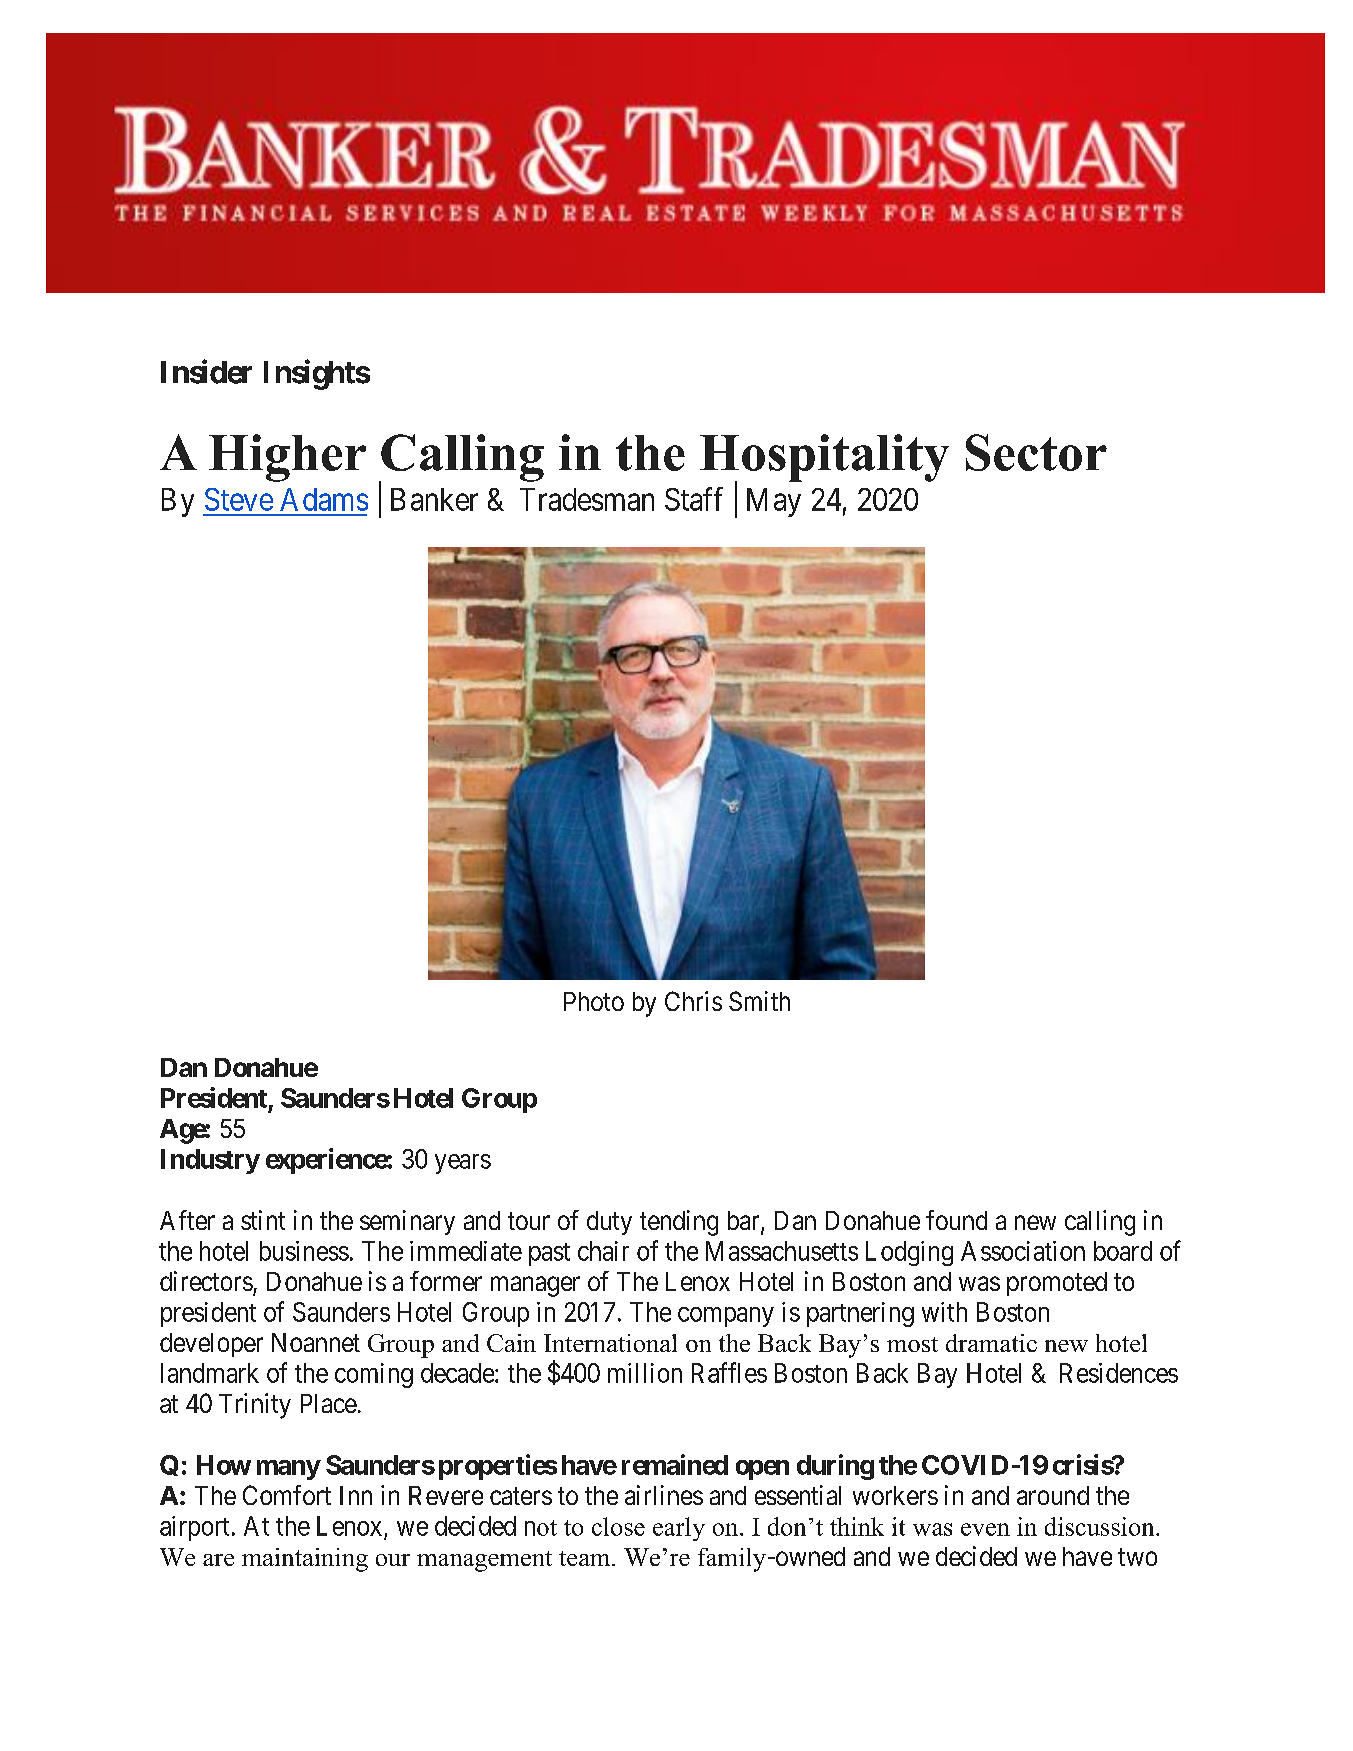 This screenshot has width=1353, height=1751. What do you see at coordinates (210, 1161) in the screenshot?
I see `Industry` at bounding box center [210, 1161].
